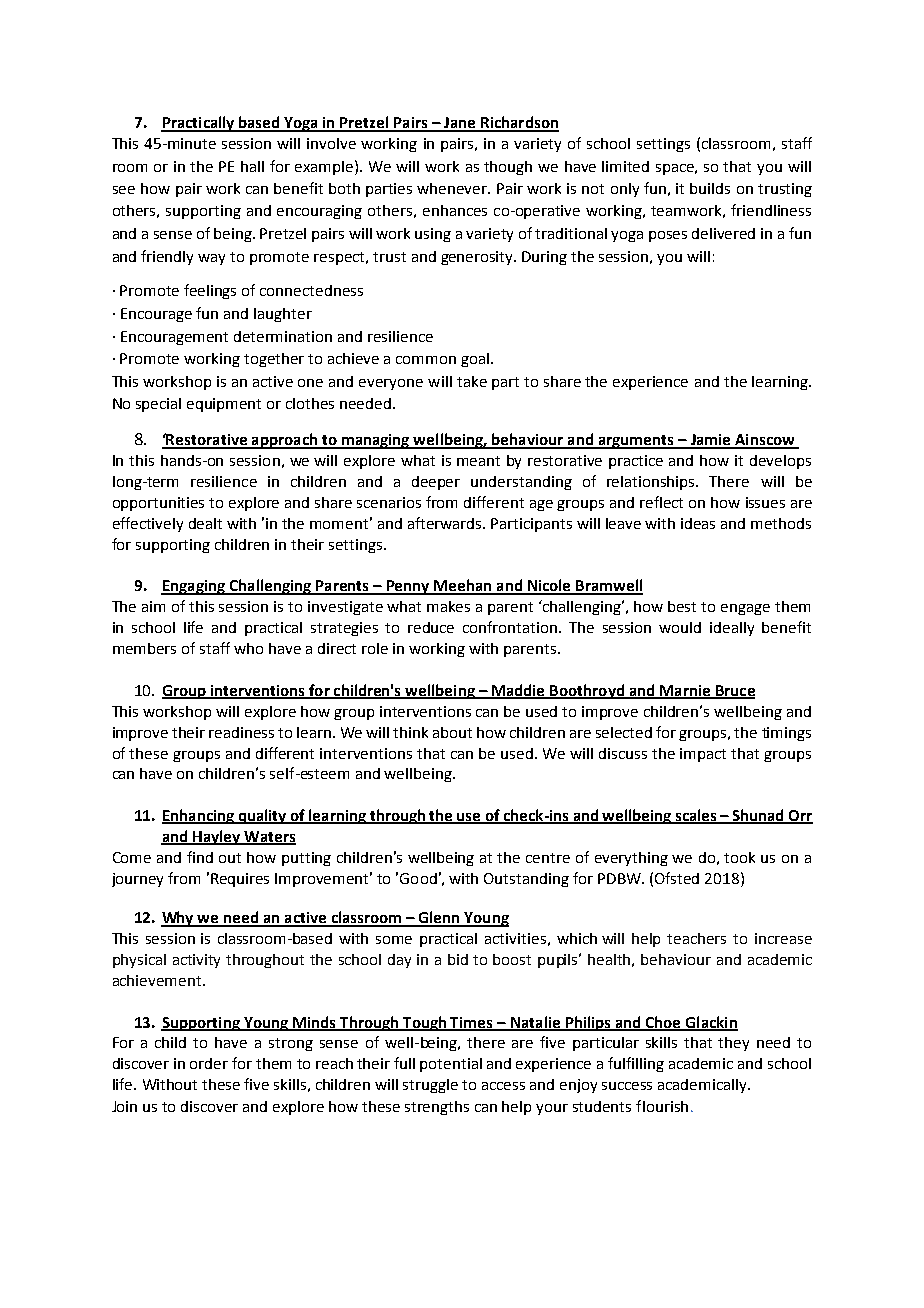  Describe the element at coordinates (439, 918) in the page. I see `Glenn` at that location.
